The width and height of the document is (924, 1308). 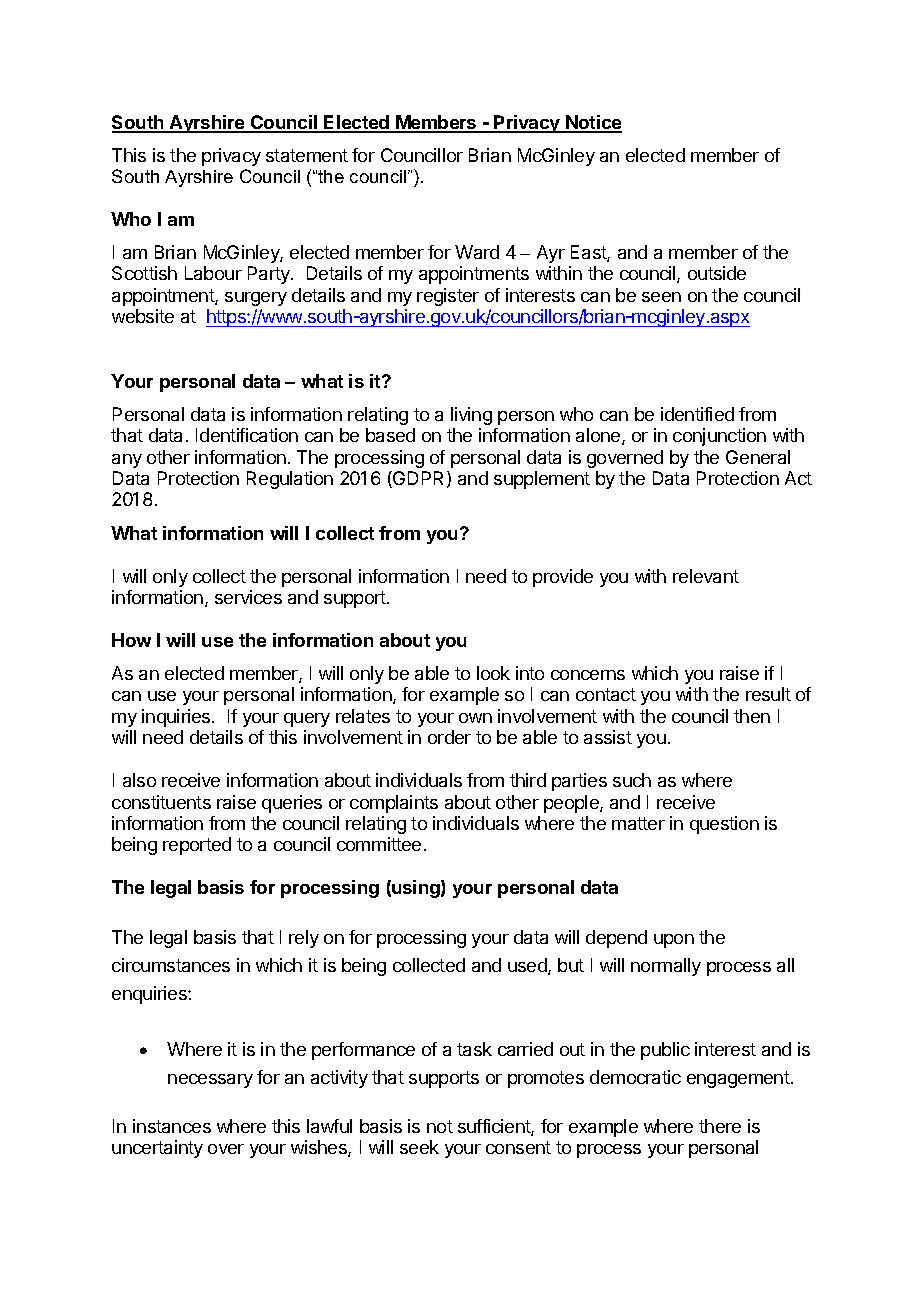 I want to click on there, so click(x=720, y=1126).
